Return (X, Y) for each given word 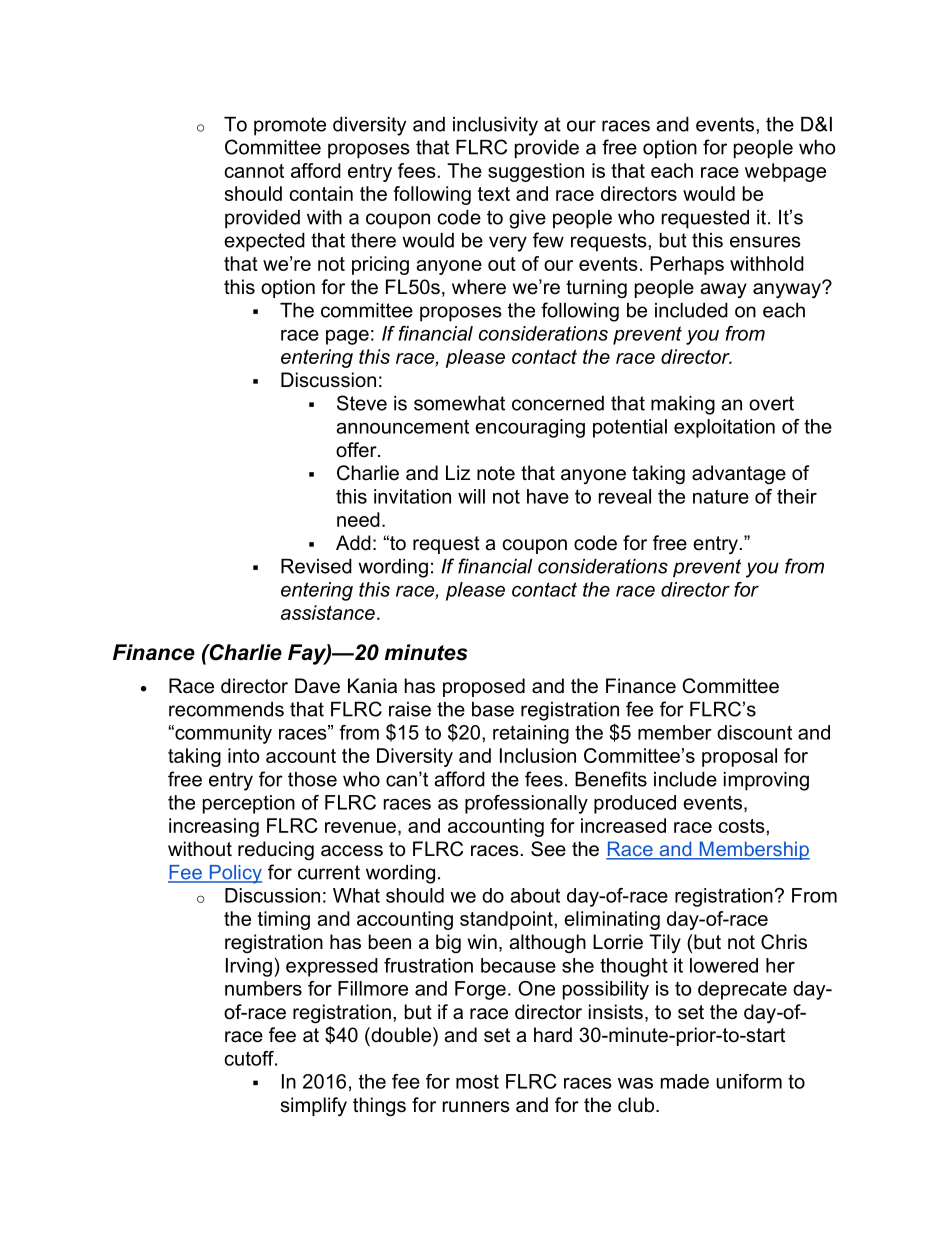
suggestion (536, 172)
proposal (739, 757)
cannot (254, 171)
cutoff (250, 1058)
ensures (765, 242)
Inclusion (538, 755)
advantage (739, 475)
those (312, 779)
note (496, 473)
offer (357, 450)
